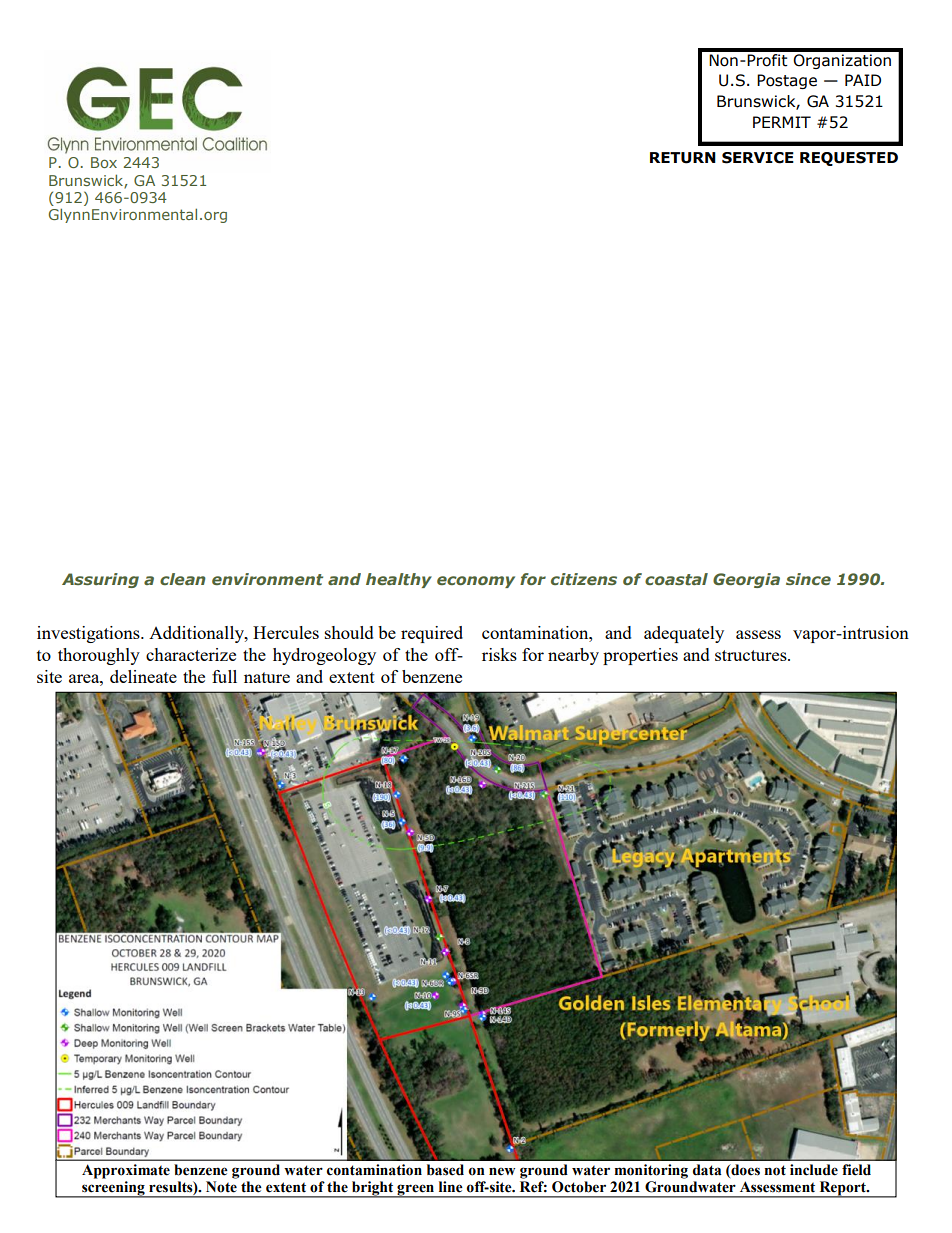  What do you see at coordinates (782, 122) in the screenshot?
I see `PERMIT` at bounding box center [782, 122].
